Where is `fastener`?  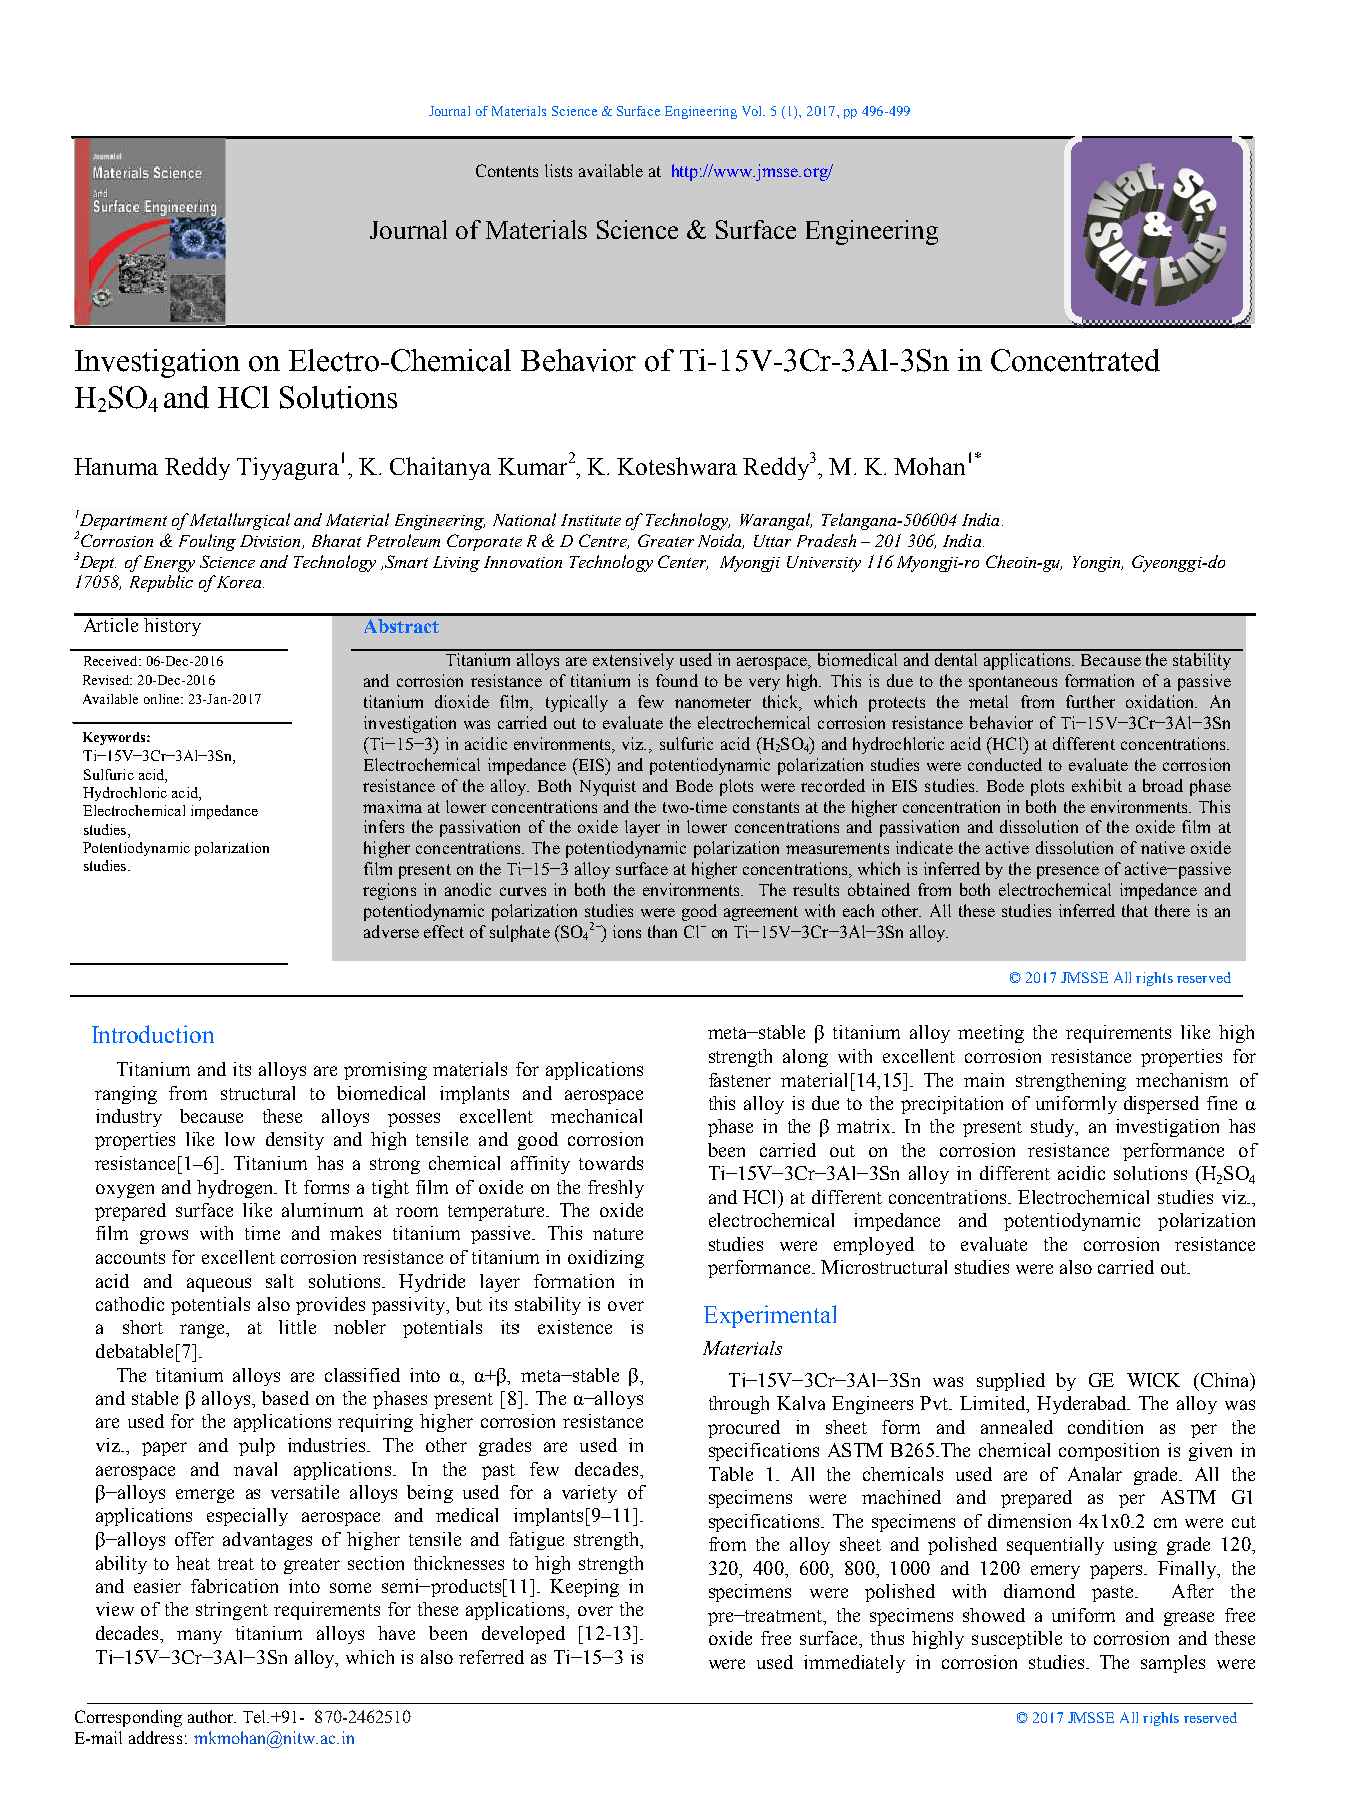 fastener is located at coordinates (740, 1080).
